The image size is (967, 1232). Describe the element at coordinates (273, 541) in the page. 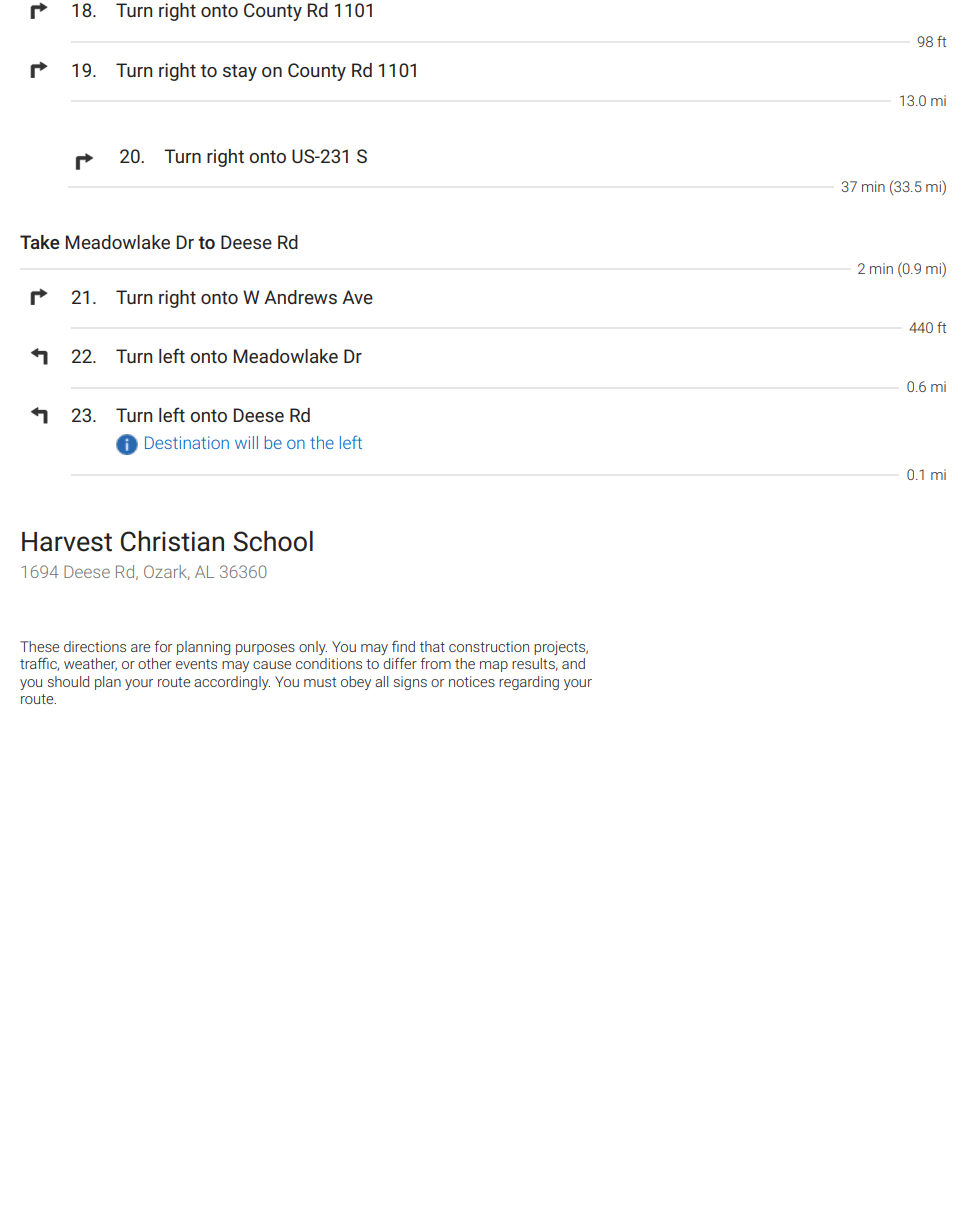

I see `School` at that location.
